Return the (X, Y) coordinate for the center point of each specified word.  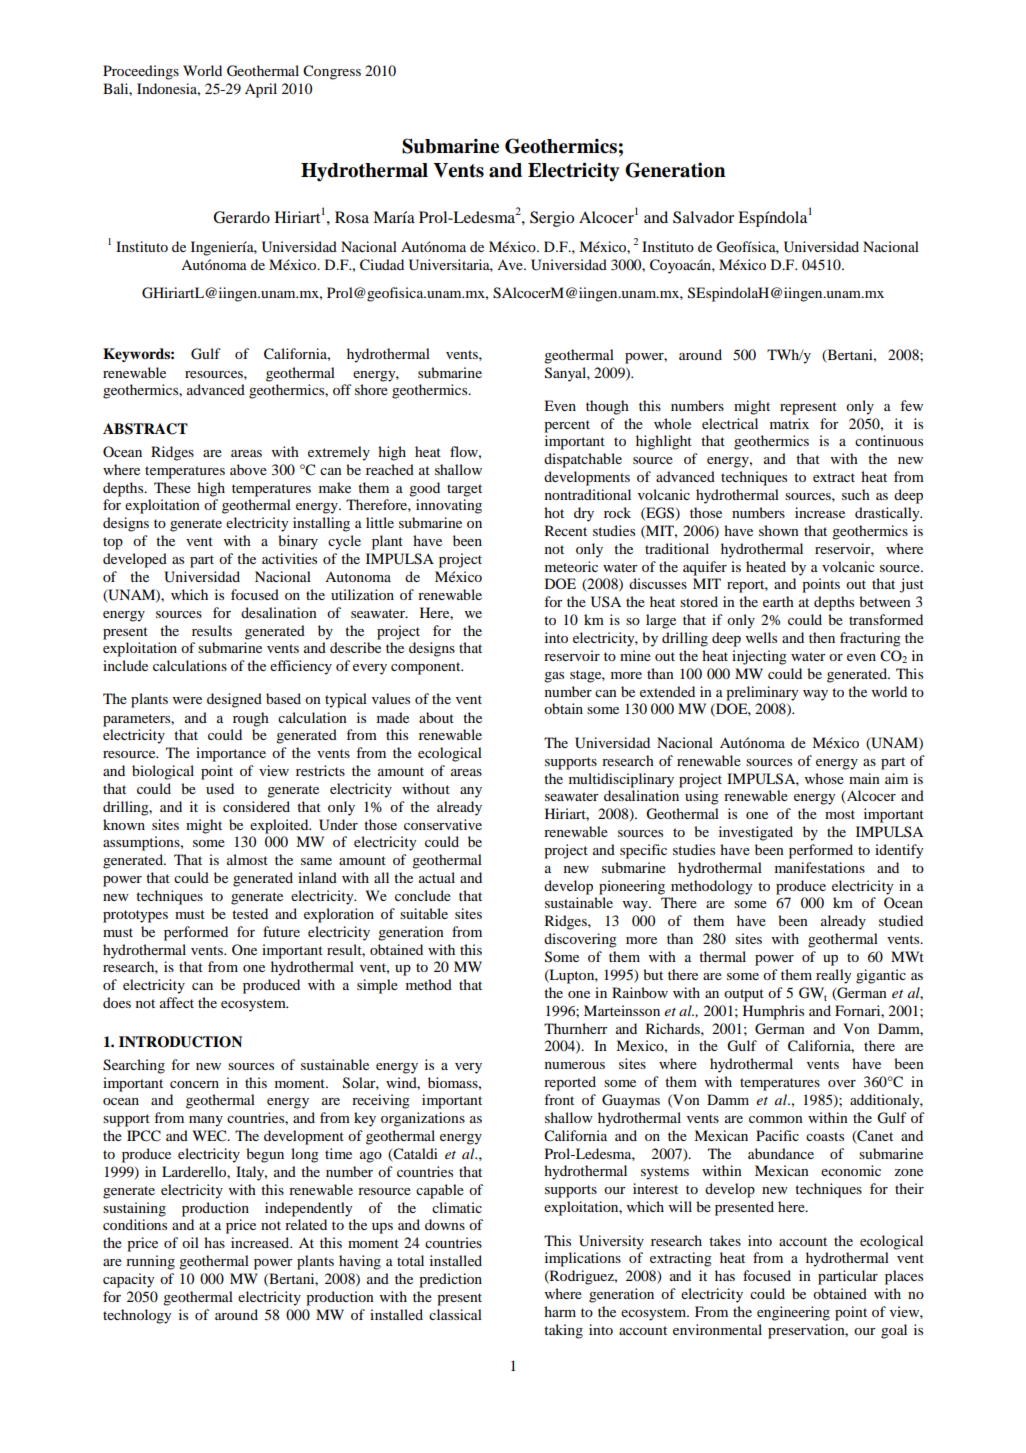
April (261, 90)
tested (250, 913)
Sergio (552, 219)
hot (554, 512)
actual (437, 877)
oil (190, 1242)
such (856, 494)
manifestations (820, 867)
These (172, 487)
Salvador (703, 217)
